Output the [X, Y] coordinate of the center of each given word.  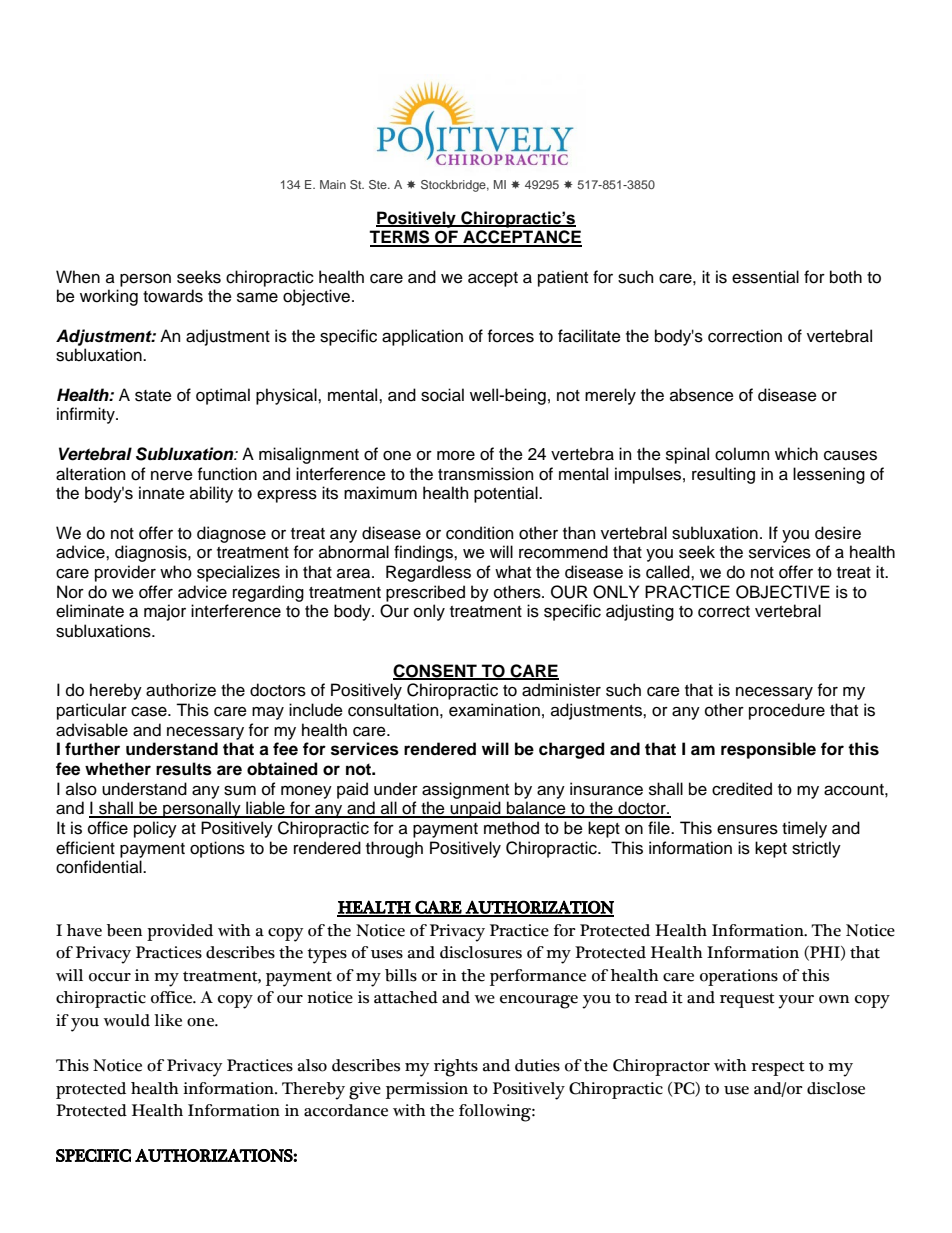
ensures [747, 829]
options [217, 849]
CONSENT [436, 671]
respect [778, 1068]
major [165, 612]
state [153, 396]
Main [333, 184]
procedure [787, 711]
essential [765, 277]
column [742, 454]
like [168, 1020]
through [394, 849]
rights [456, 1068]
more [456, 456]
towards [173, 296]
